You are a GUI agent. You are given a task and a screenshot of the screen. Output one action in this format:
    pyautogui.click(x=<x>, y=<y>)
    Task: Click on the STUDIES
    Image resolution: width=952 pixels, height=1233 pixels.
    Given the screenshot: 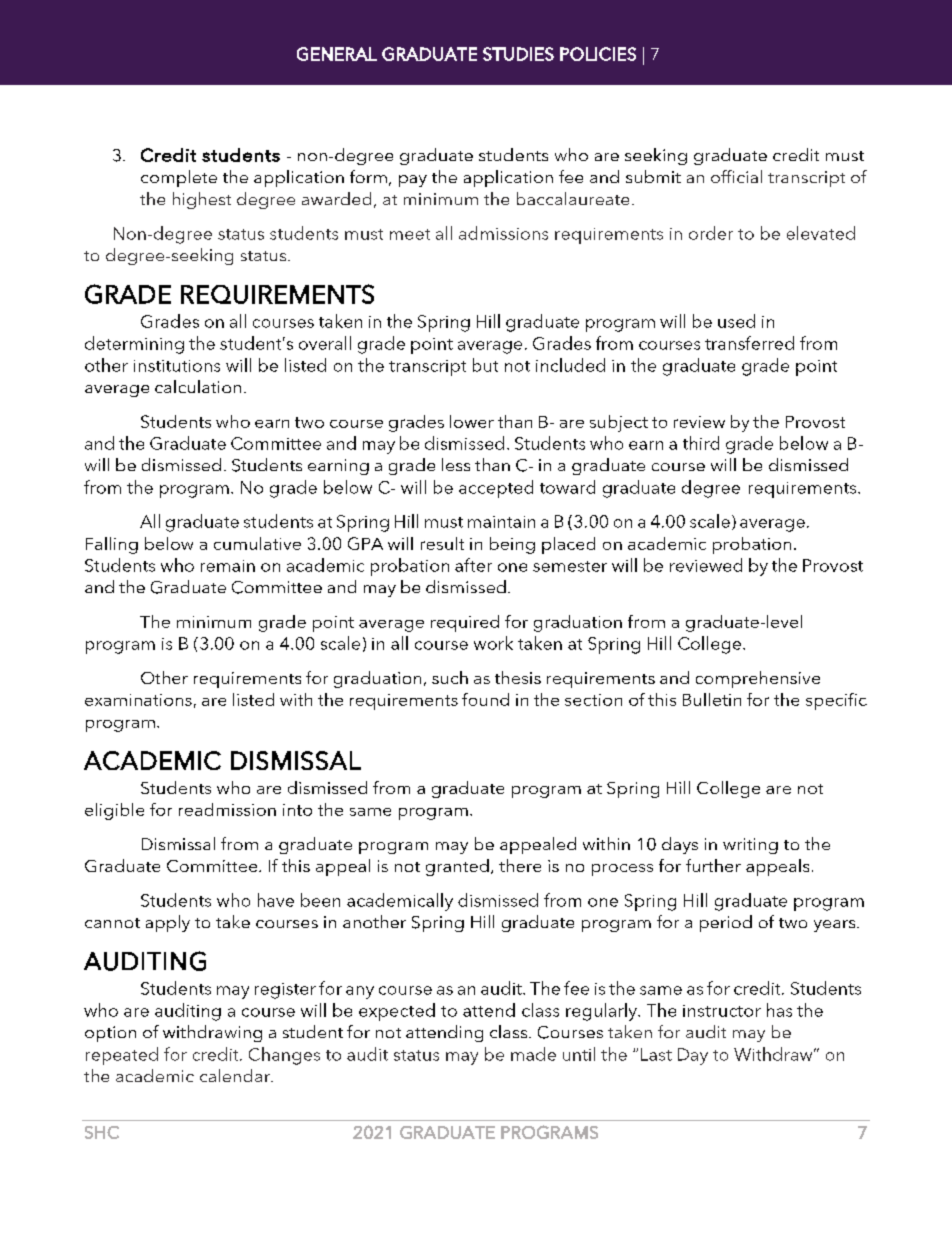 What is the action you would take?
    pyautogui.click(x=518, y=54)
